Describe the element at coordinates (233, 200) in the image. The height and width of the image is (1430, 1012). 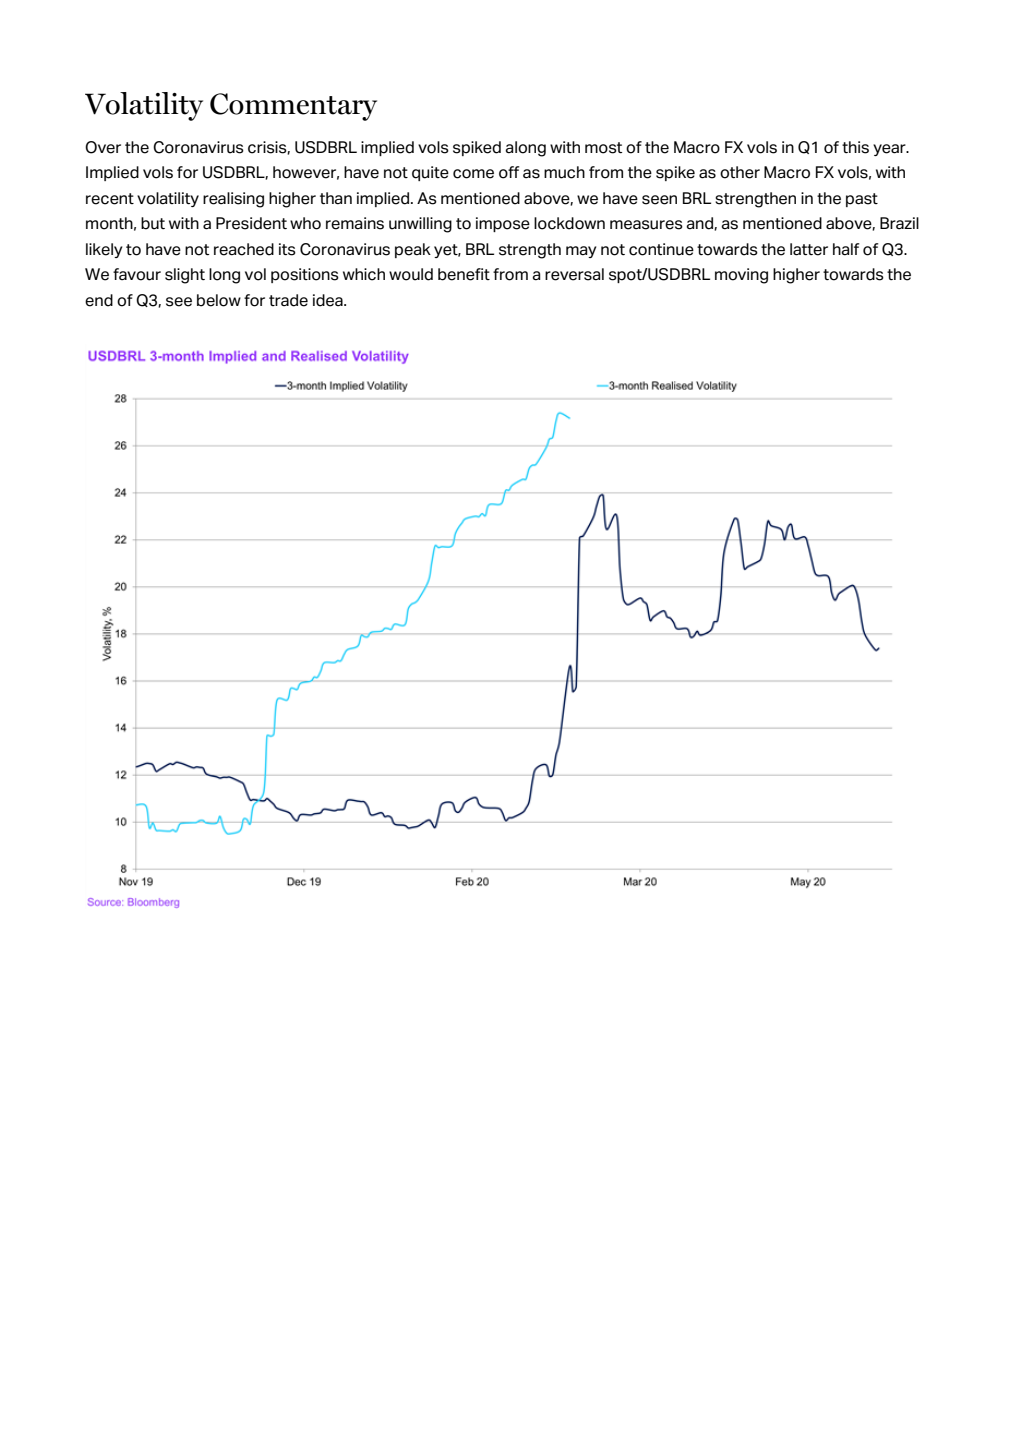
I see `realising` at that location.
